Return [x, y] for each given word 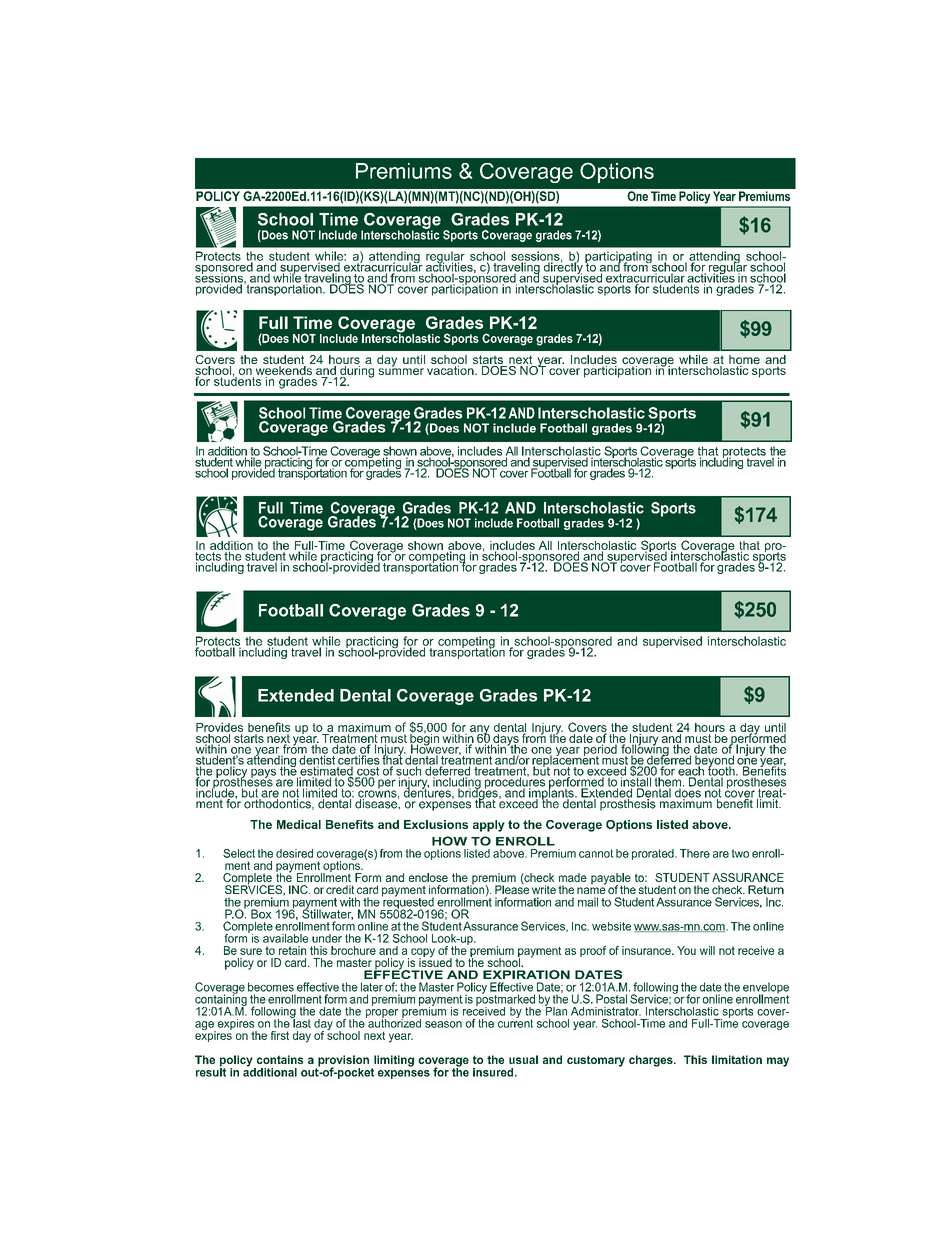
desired [294, 853]
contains [280, 1059]
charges [652, 1061]
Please [512, 888]
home [744, 361]
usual [523, 1059]
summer [401, 370]
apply [489, 826]
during [356, 371]
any [479, 731]
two [740, 853]
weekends [283, 369]
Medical [299, 824]
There [695, 853]
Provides [219, 727]
